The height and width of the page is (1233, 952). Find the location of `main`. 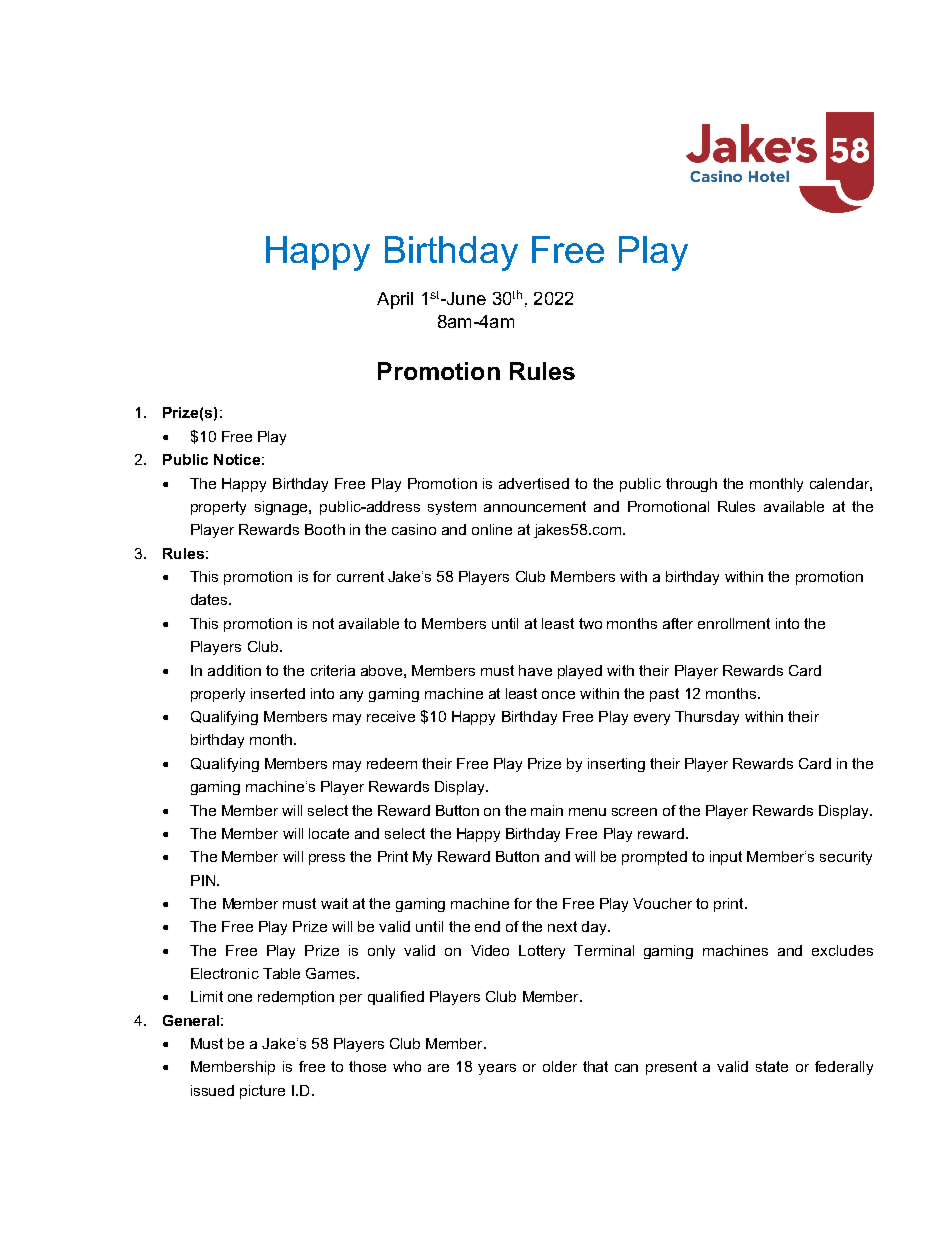

main is located at coordinates (547, 810).
